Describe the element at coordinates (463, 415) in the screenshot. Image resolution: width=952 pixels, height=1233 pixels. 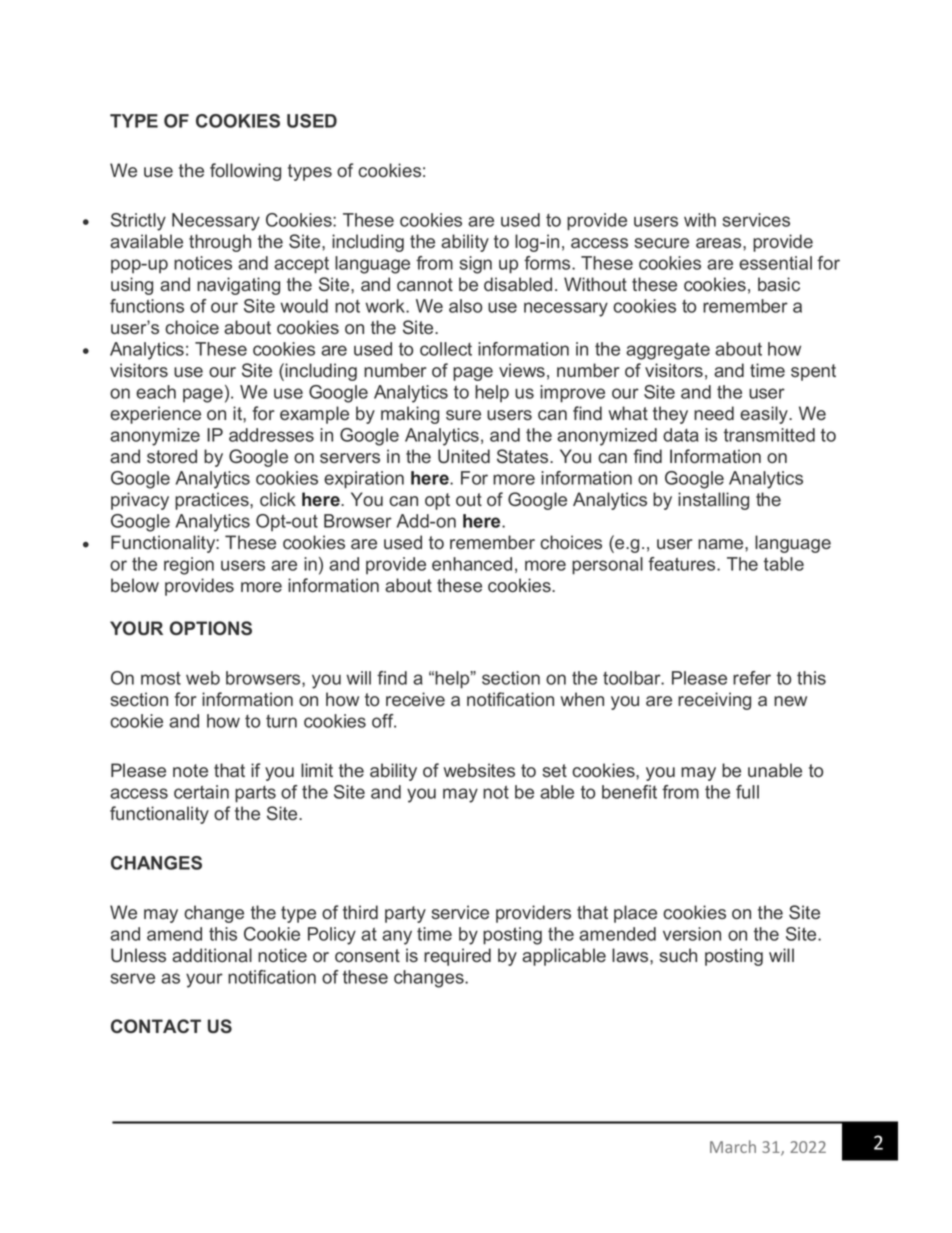
I see `sure` at that location.
